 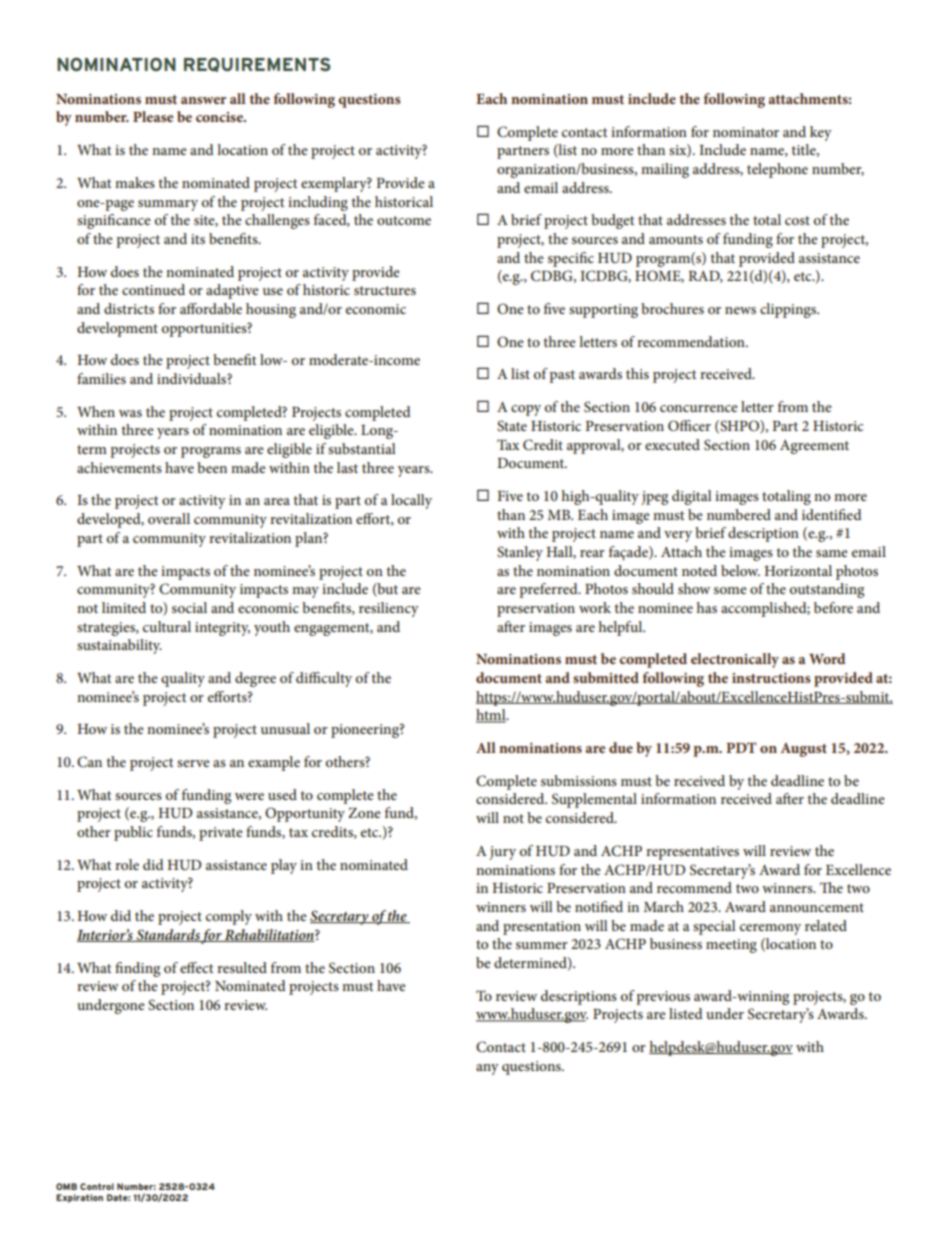 I want to click on any, so click(x=487, y=1069).
